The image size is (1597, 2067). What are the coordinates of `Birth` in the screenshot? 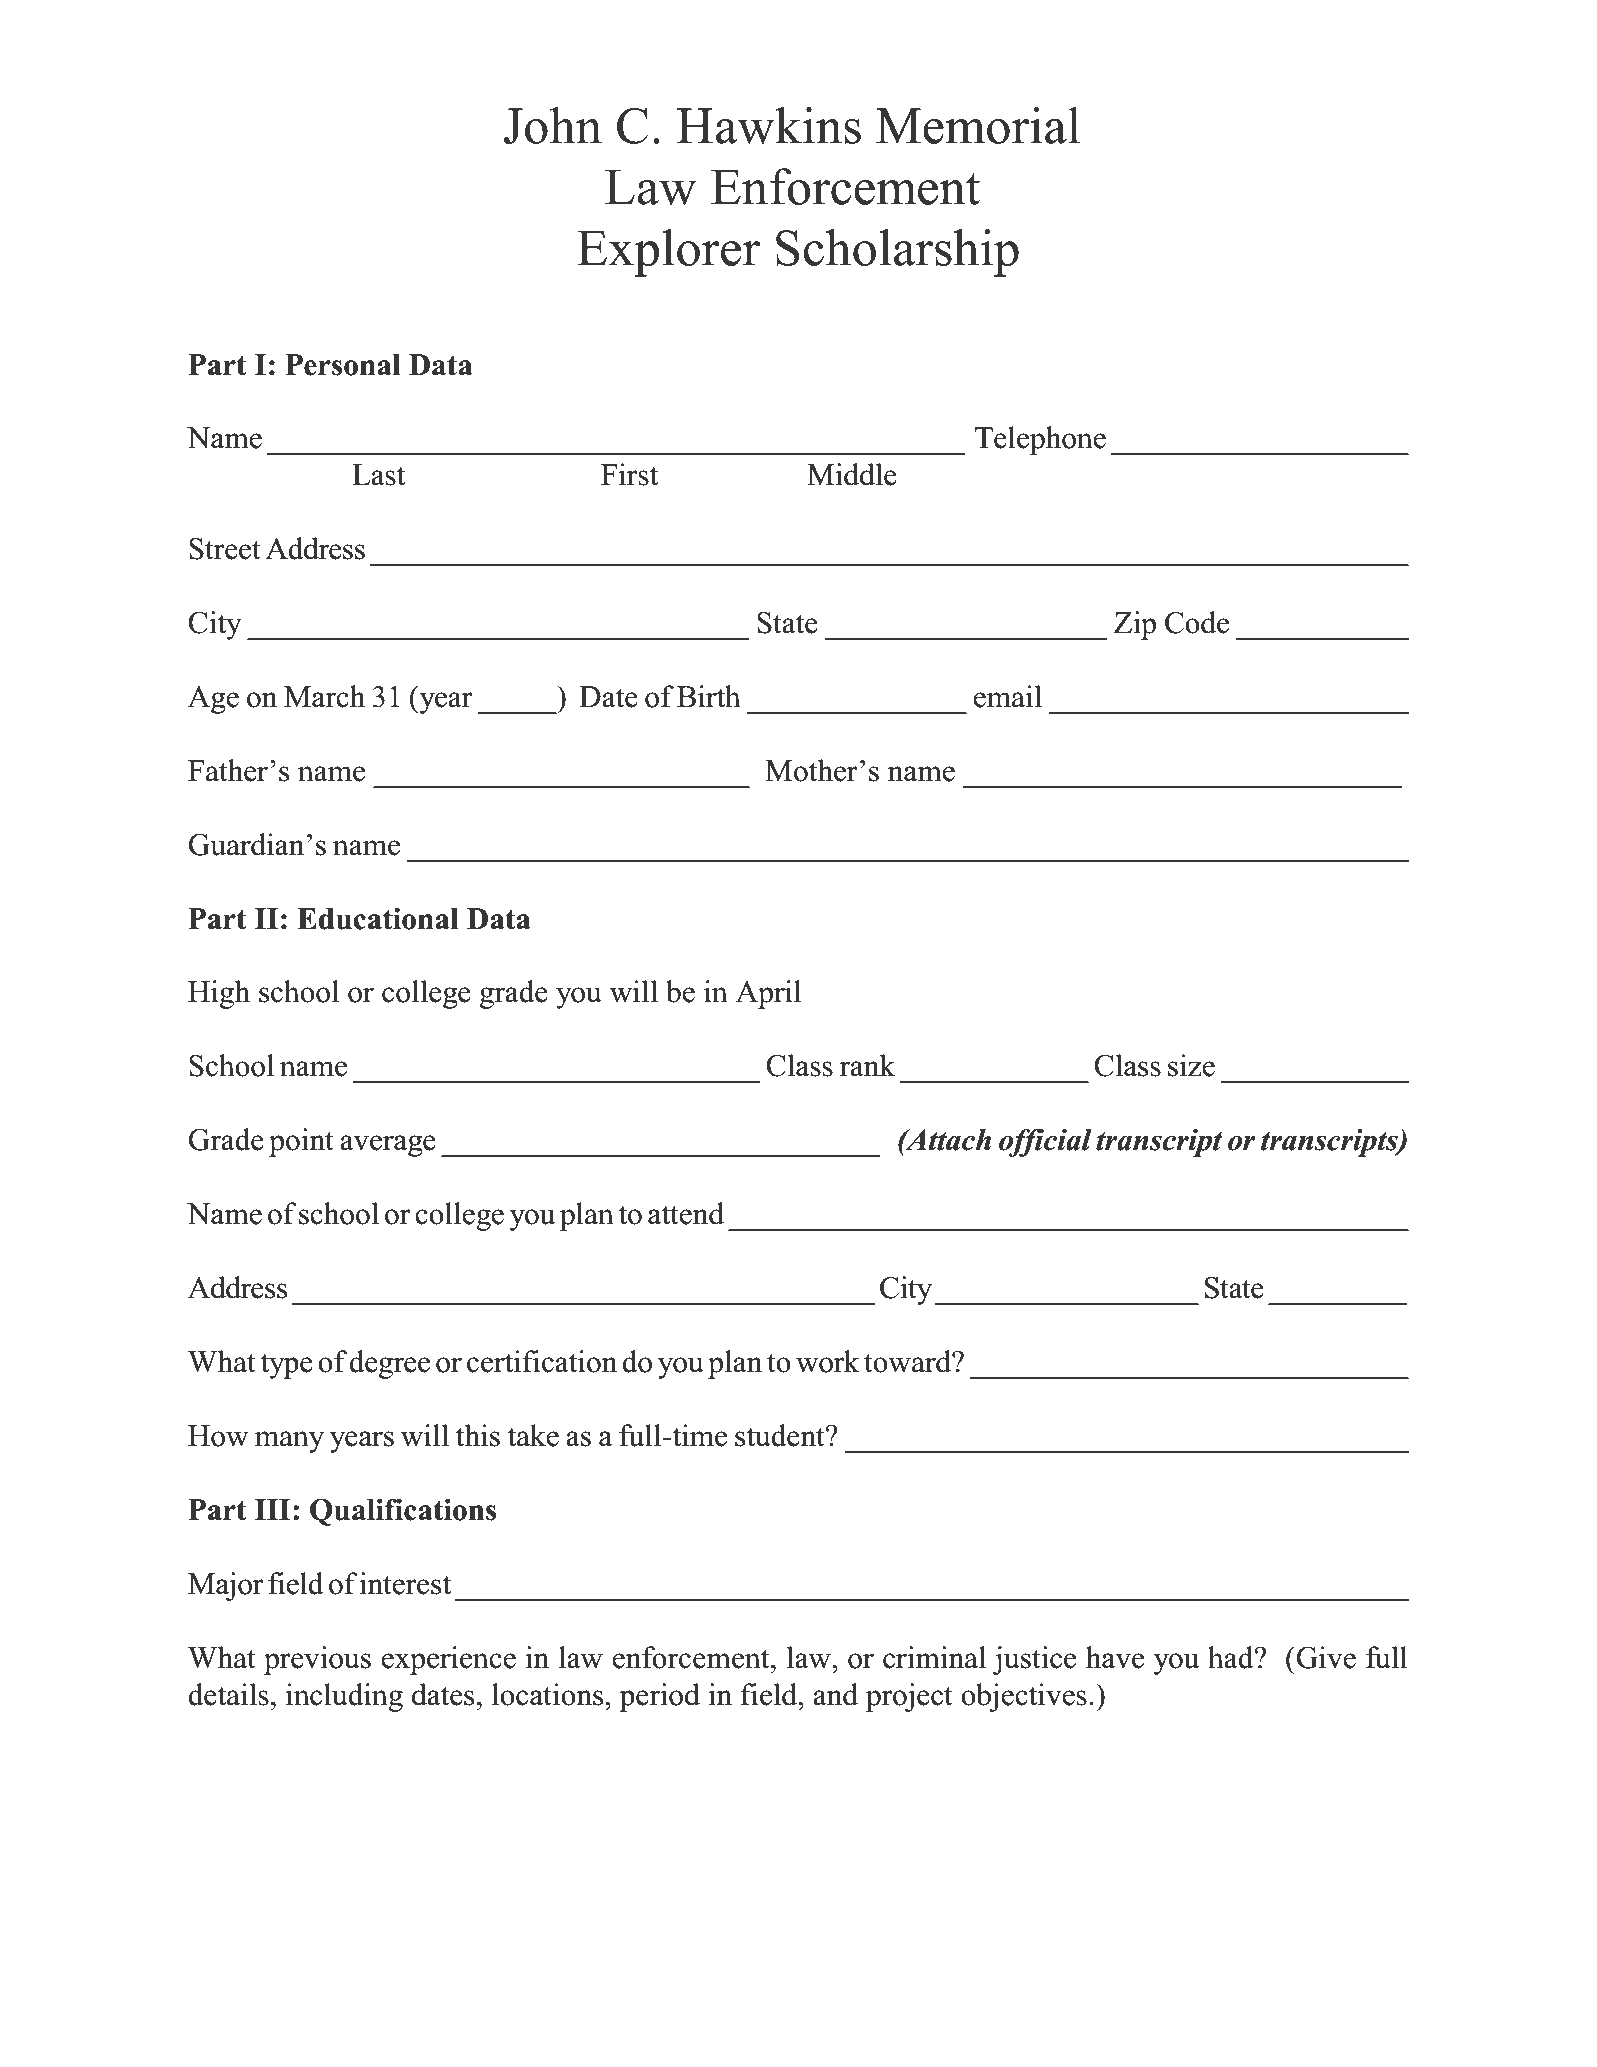 It's located at (709, 696).
